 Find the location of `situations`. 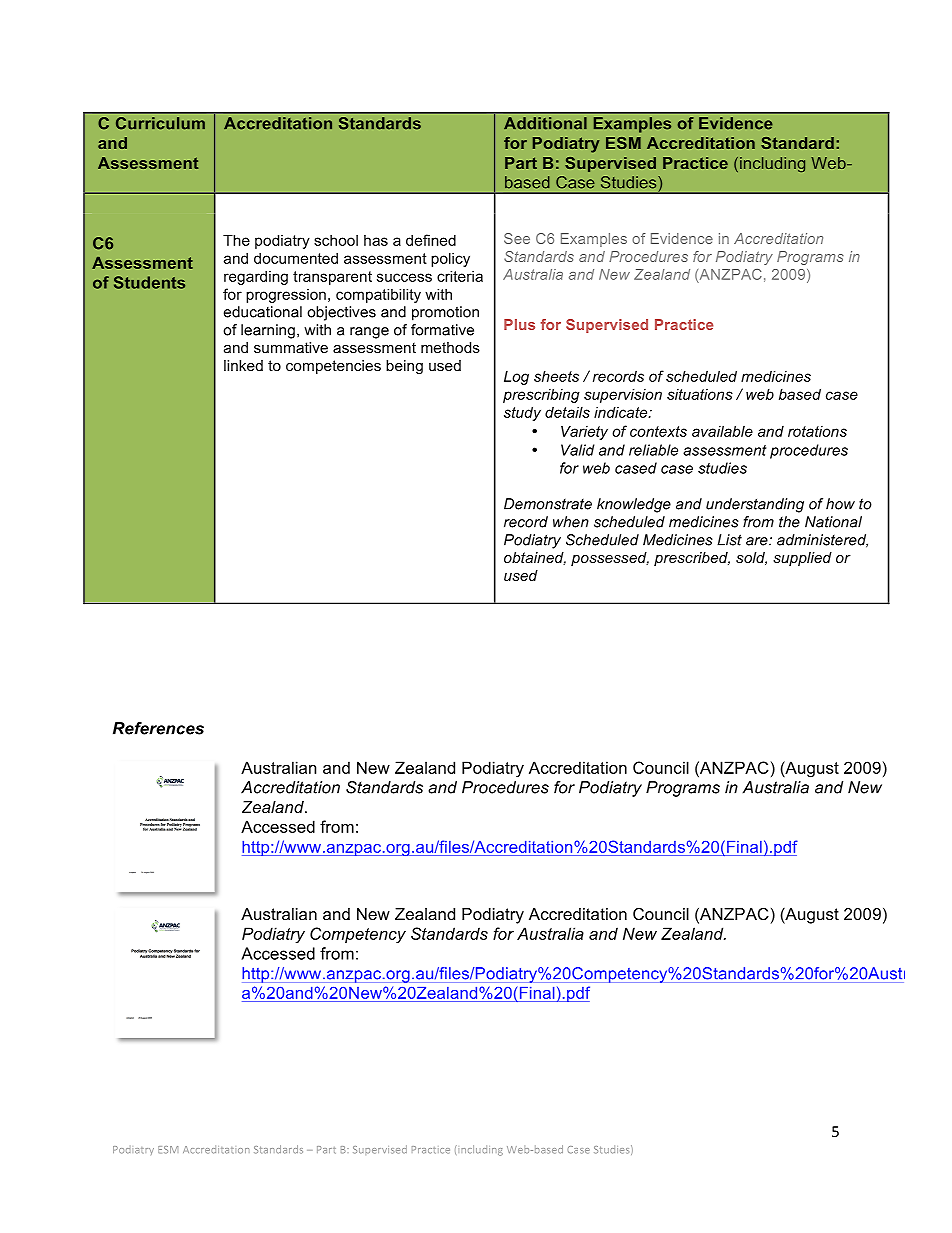

situations is located at coordinates (700, 394).
